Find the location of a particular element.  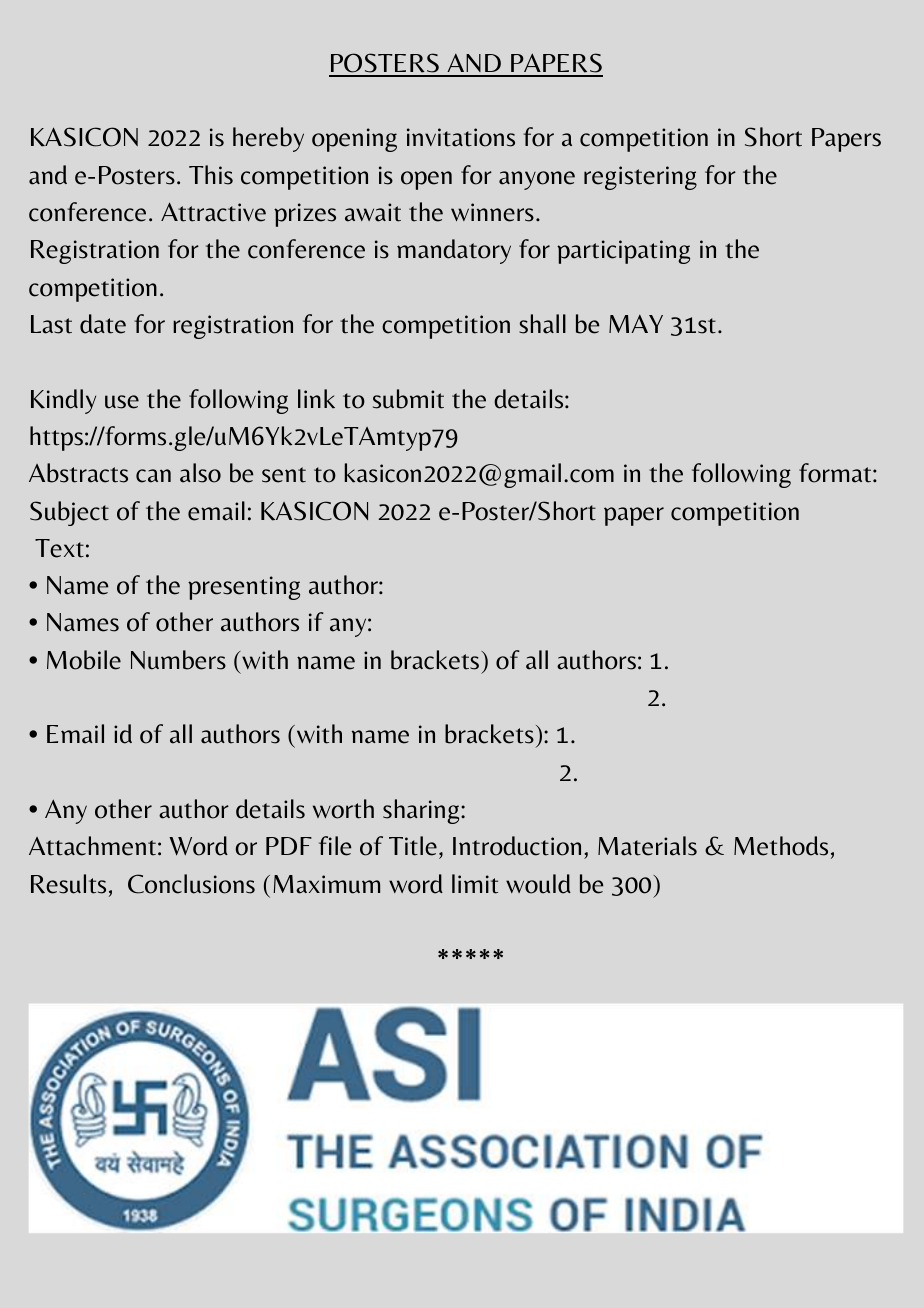

shall is located at coordinates (542, 324).
